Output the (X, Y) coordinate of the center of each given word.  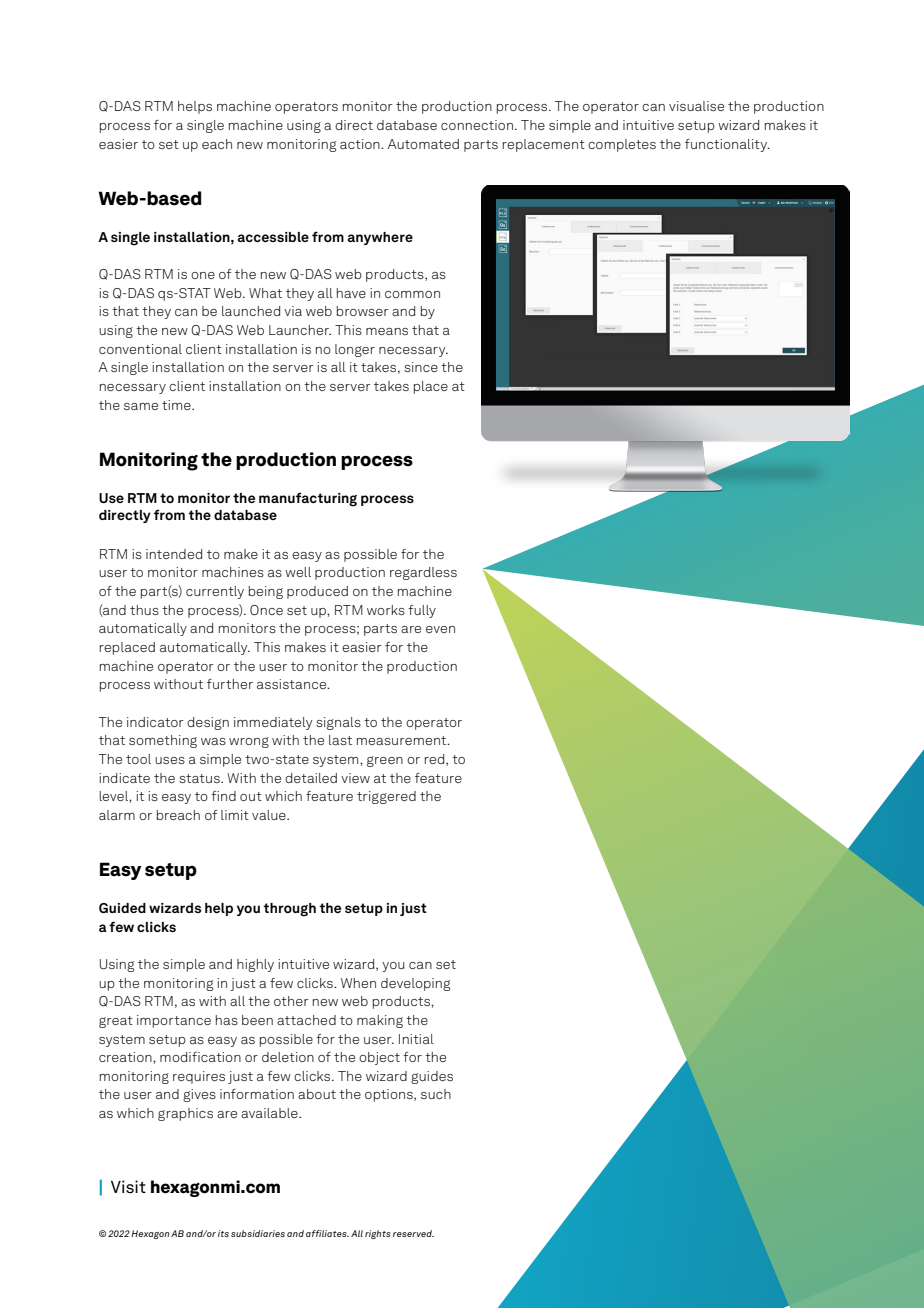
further (230, 684)
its (223, 1233)
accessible (273, 237)
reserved (413, 1233)
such (436, 1094)
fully (422, 611)
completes (622, 145)
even (440, 629)
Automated (423, 144)
